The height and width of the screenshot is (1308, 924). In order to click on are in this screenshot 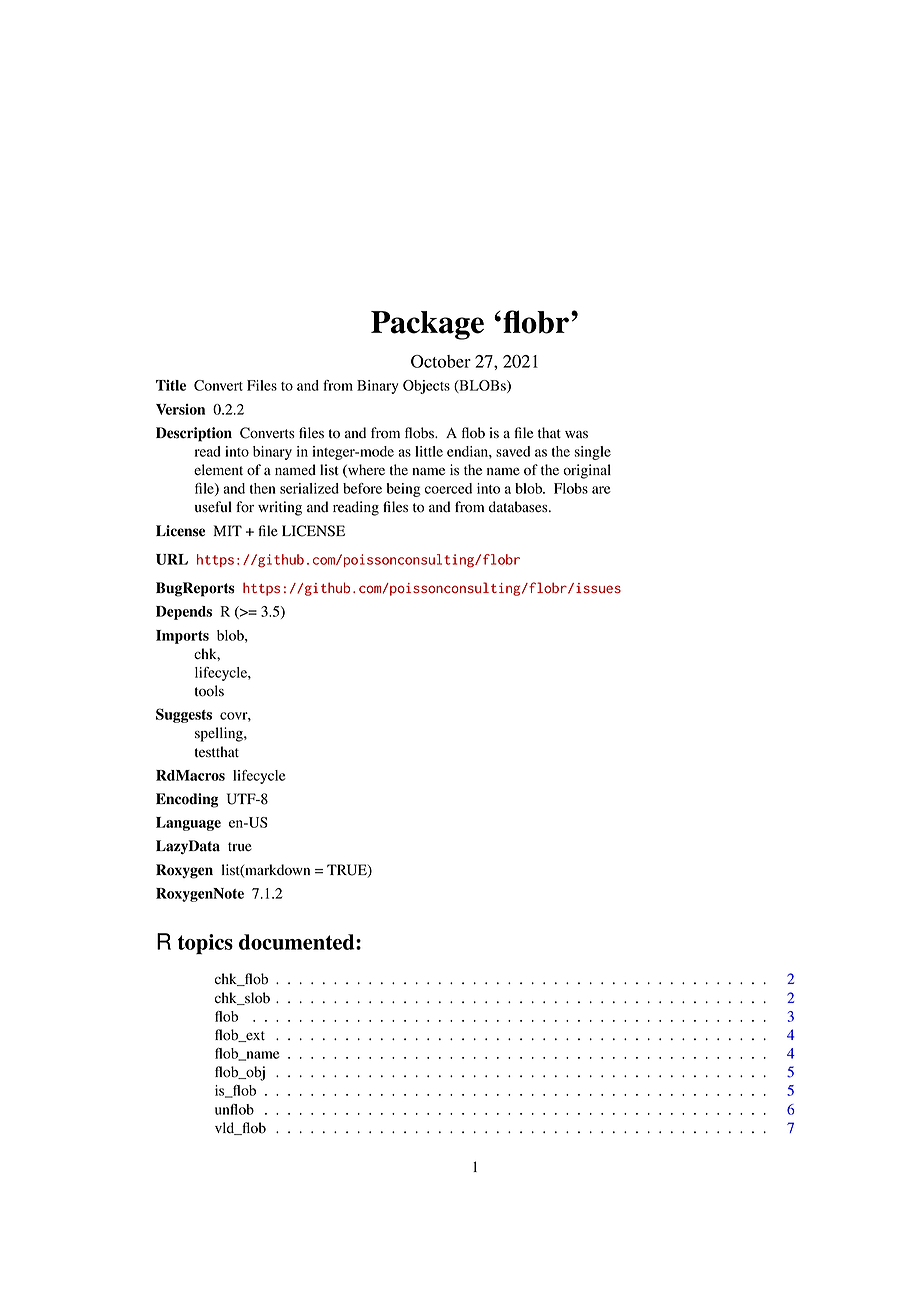, I will do `click(601, 490)`.
